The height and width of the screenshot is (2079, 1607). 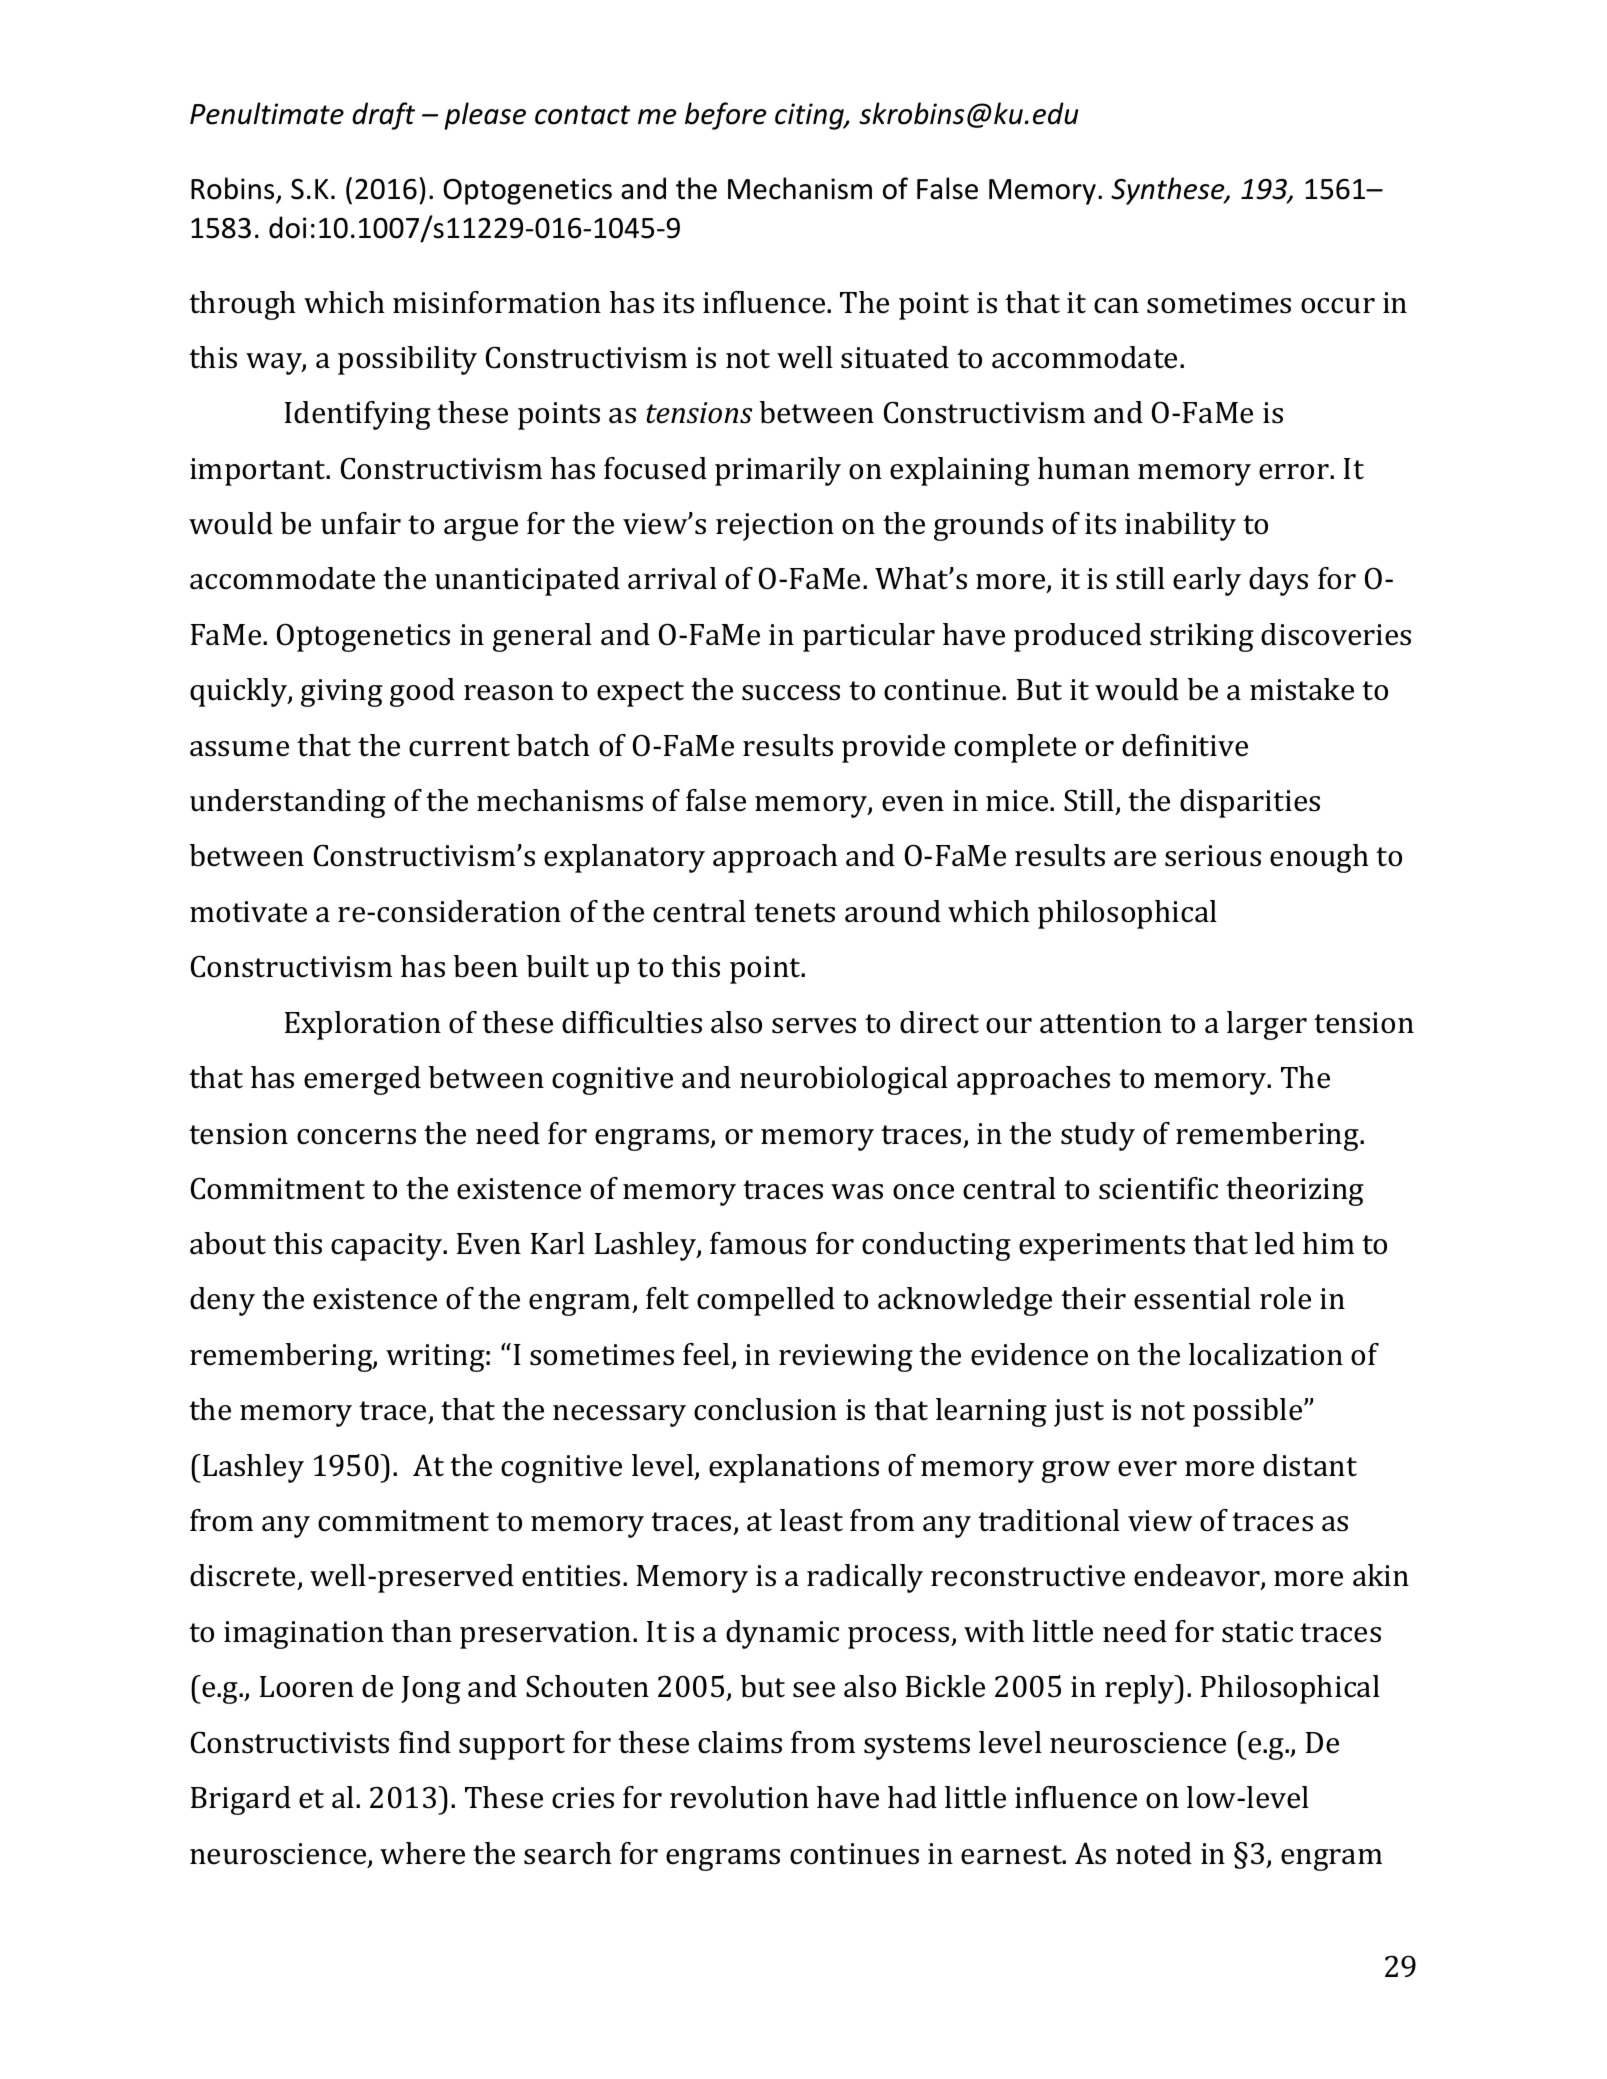 What do you see at coordinates (383, 116) in the screenshot?
I see `draft` at bounding box center [383, 116].
